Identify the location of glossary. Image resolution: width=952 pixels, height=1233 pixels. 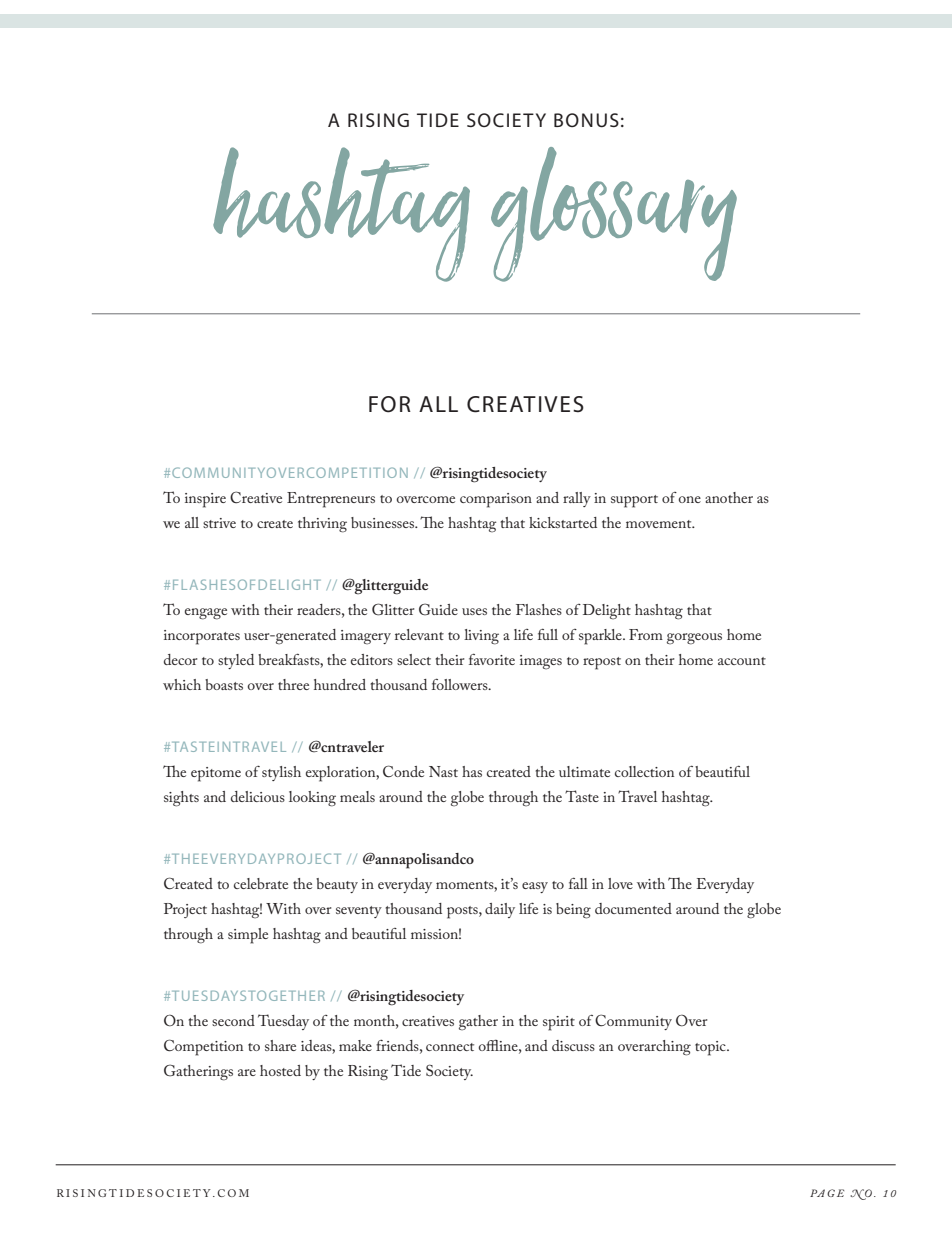
(614, 214).
